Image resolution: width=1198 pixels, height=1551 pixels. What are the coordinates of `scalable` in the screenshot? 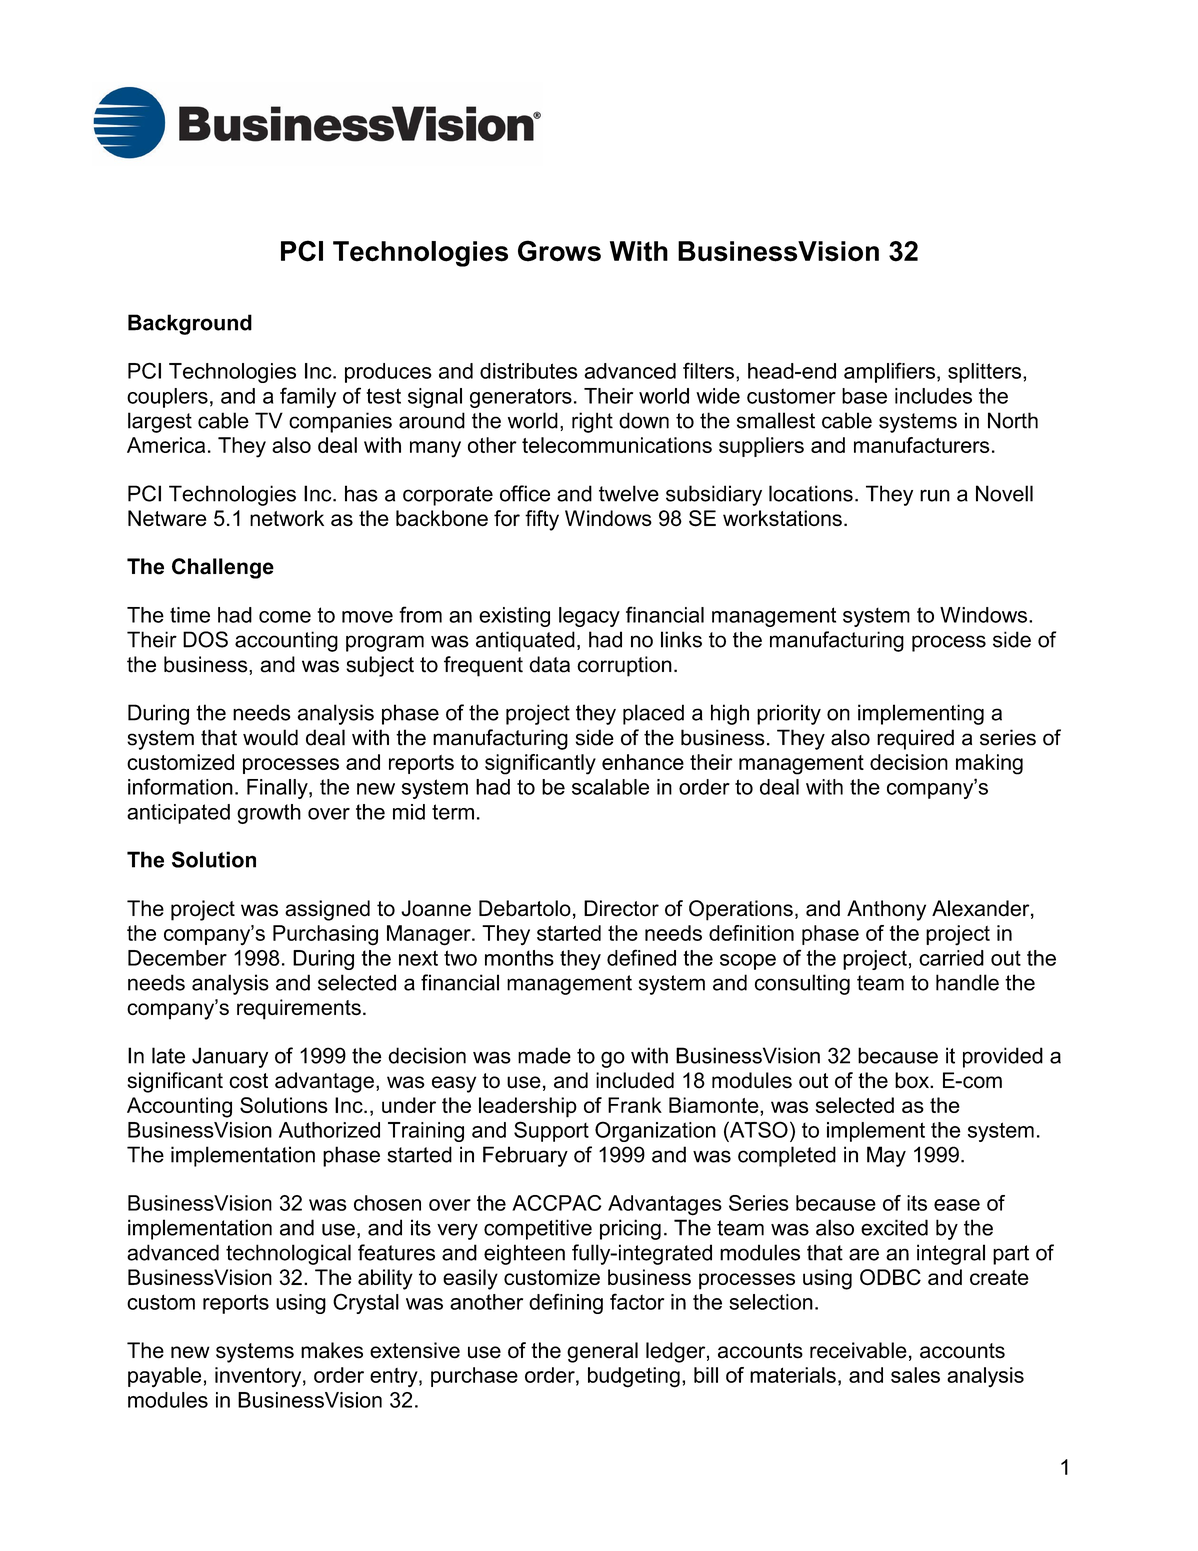 It's located at (610, 787).
